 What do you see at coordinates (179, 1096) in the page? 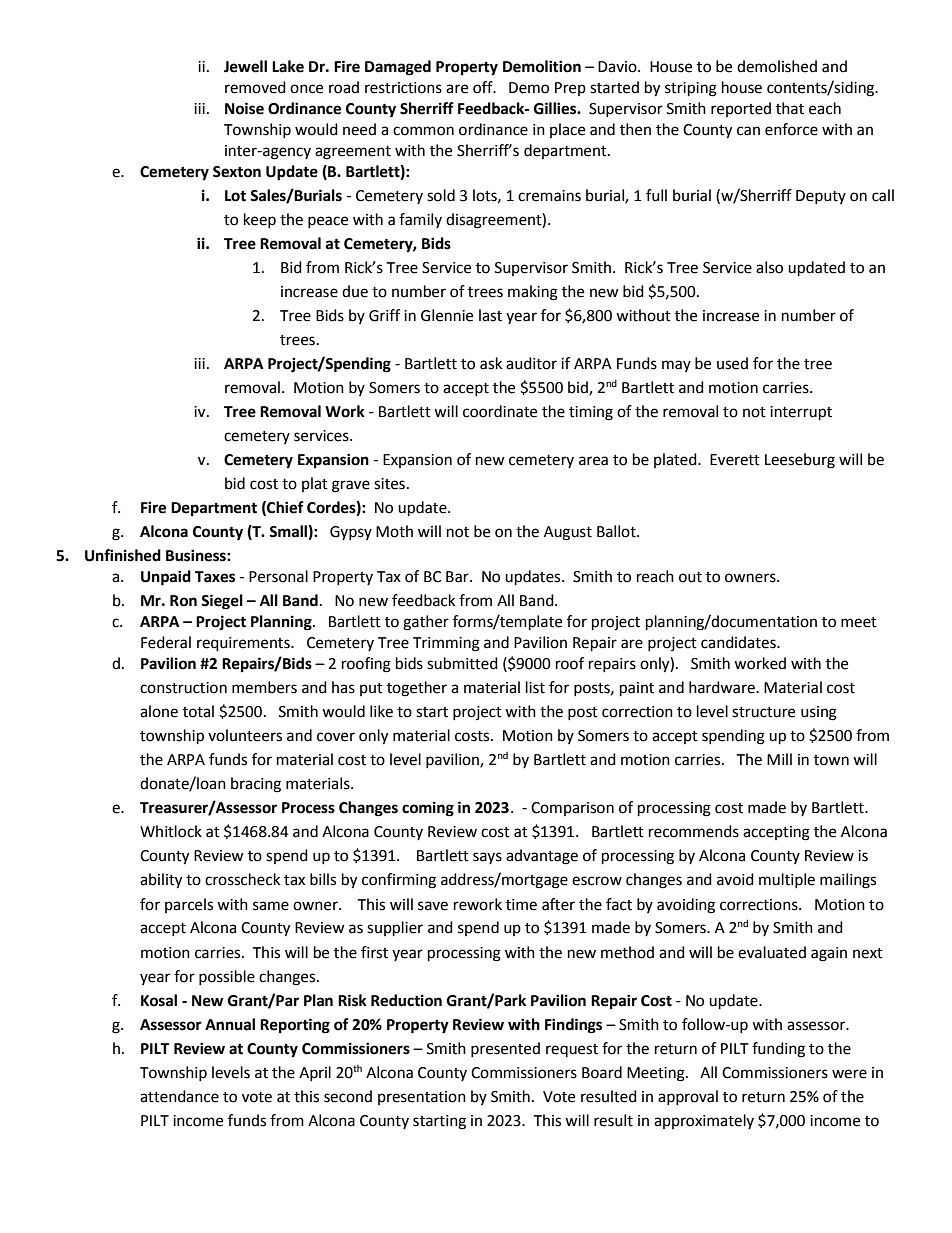
I see `attendance` at bounding box center [179, 1096].
